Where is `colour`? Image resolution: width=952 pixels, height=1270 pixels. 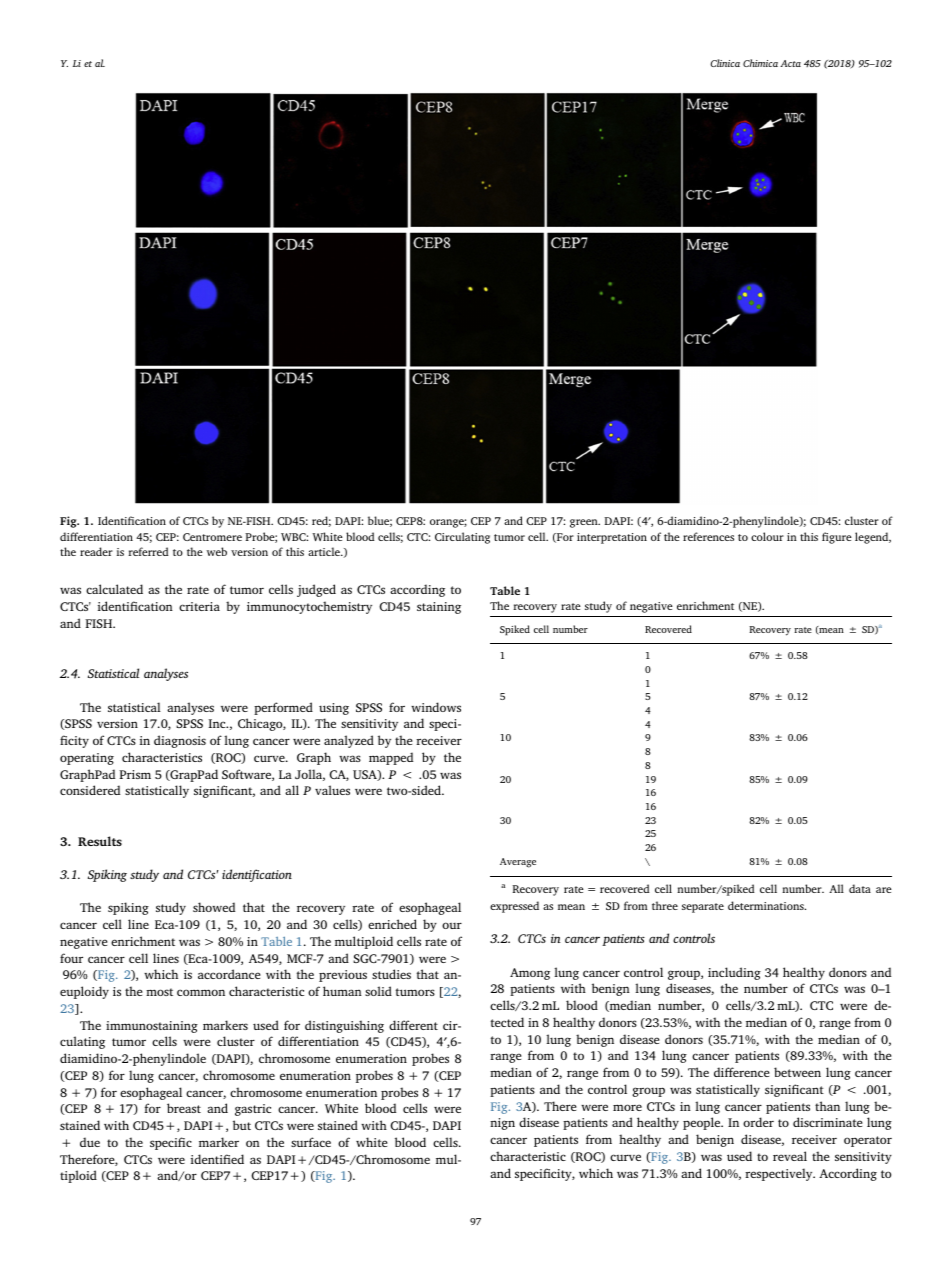 colour is located at coordinates (767, 536).
